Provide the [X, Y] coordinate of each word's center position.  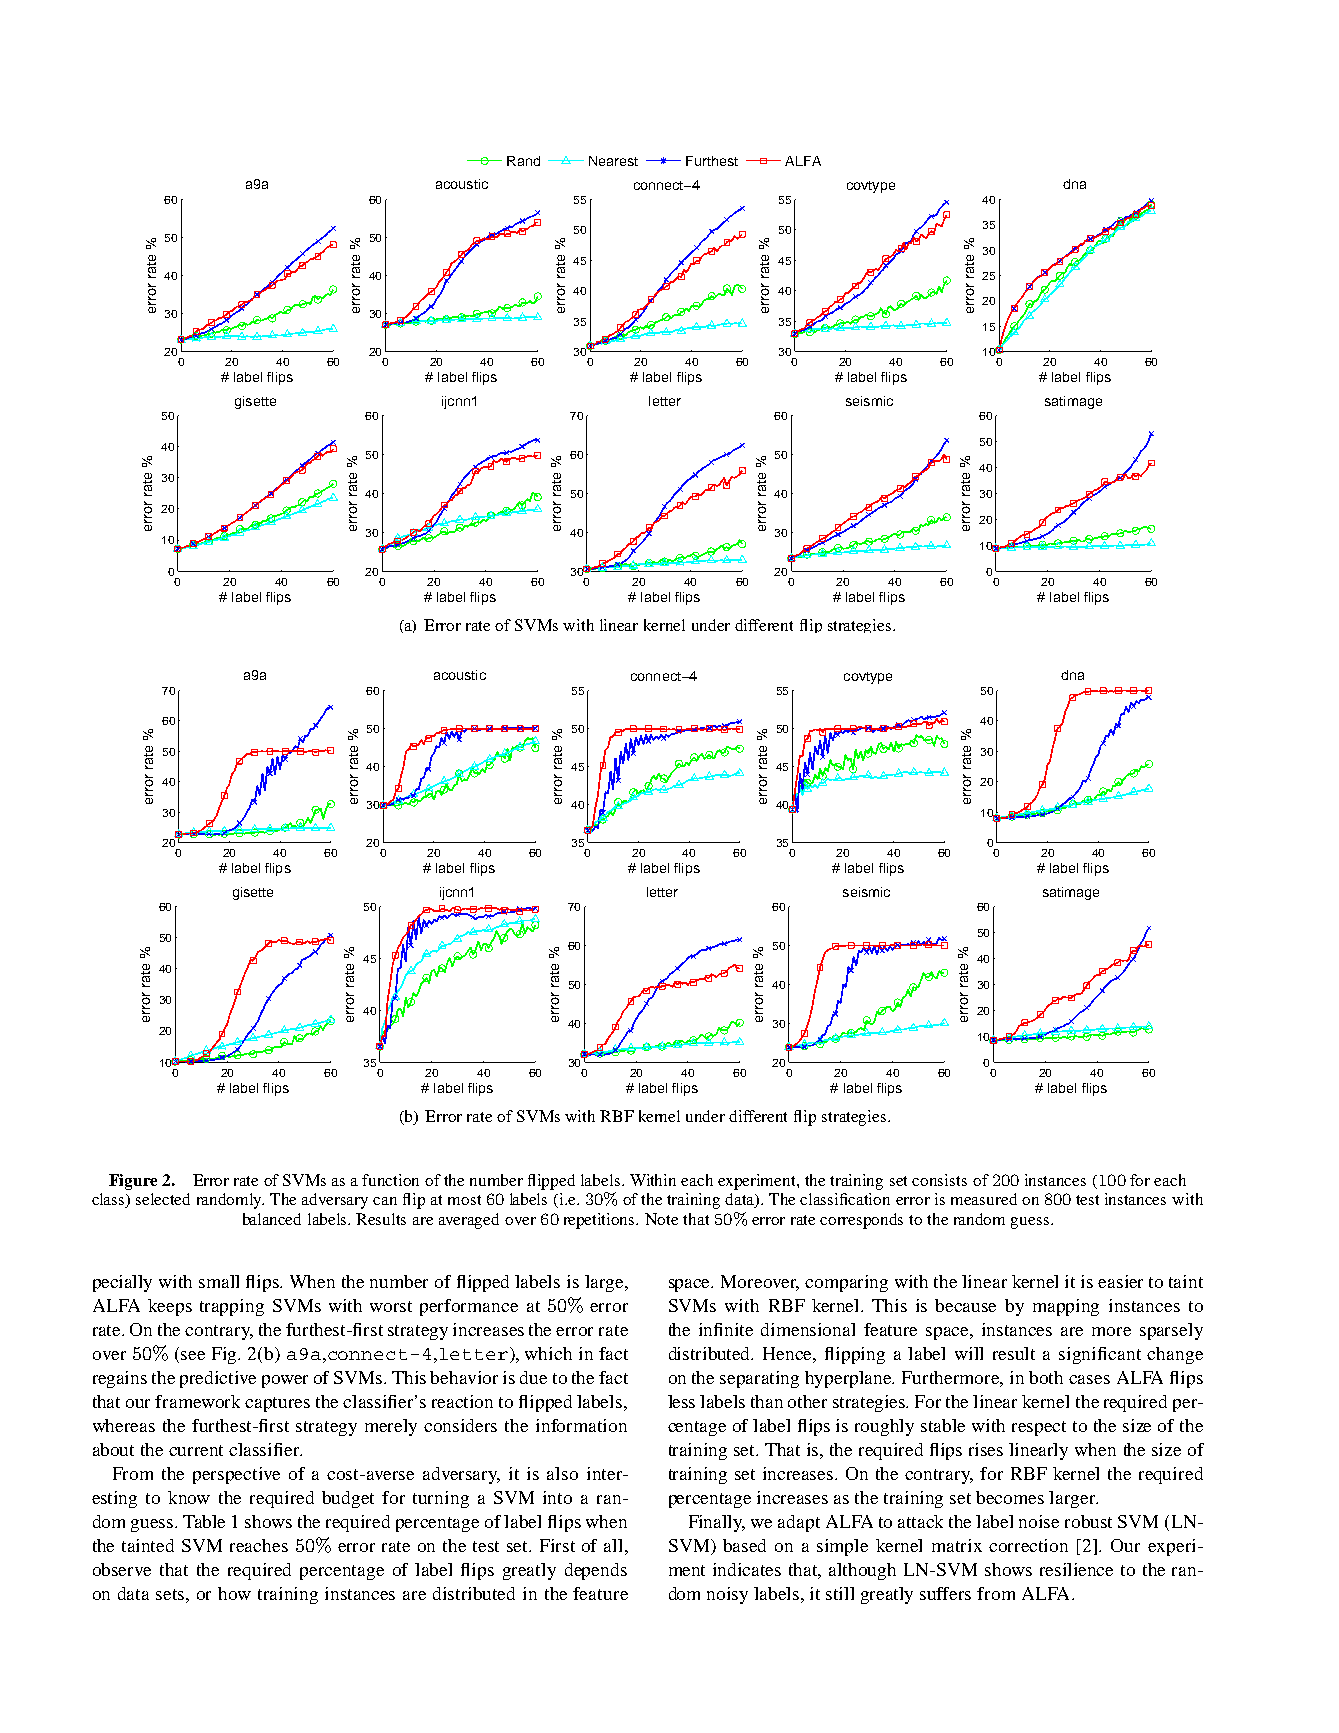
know [189, 1497]
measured [984, 1199]
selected [163, 1199]
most [464, 1200]
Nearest [613, 161]
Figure [133, 1182]
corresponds [861, 1221]
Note [661, 1219]
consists [939, 1180]
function [390, 1180]
